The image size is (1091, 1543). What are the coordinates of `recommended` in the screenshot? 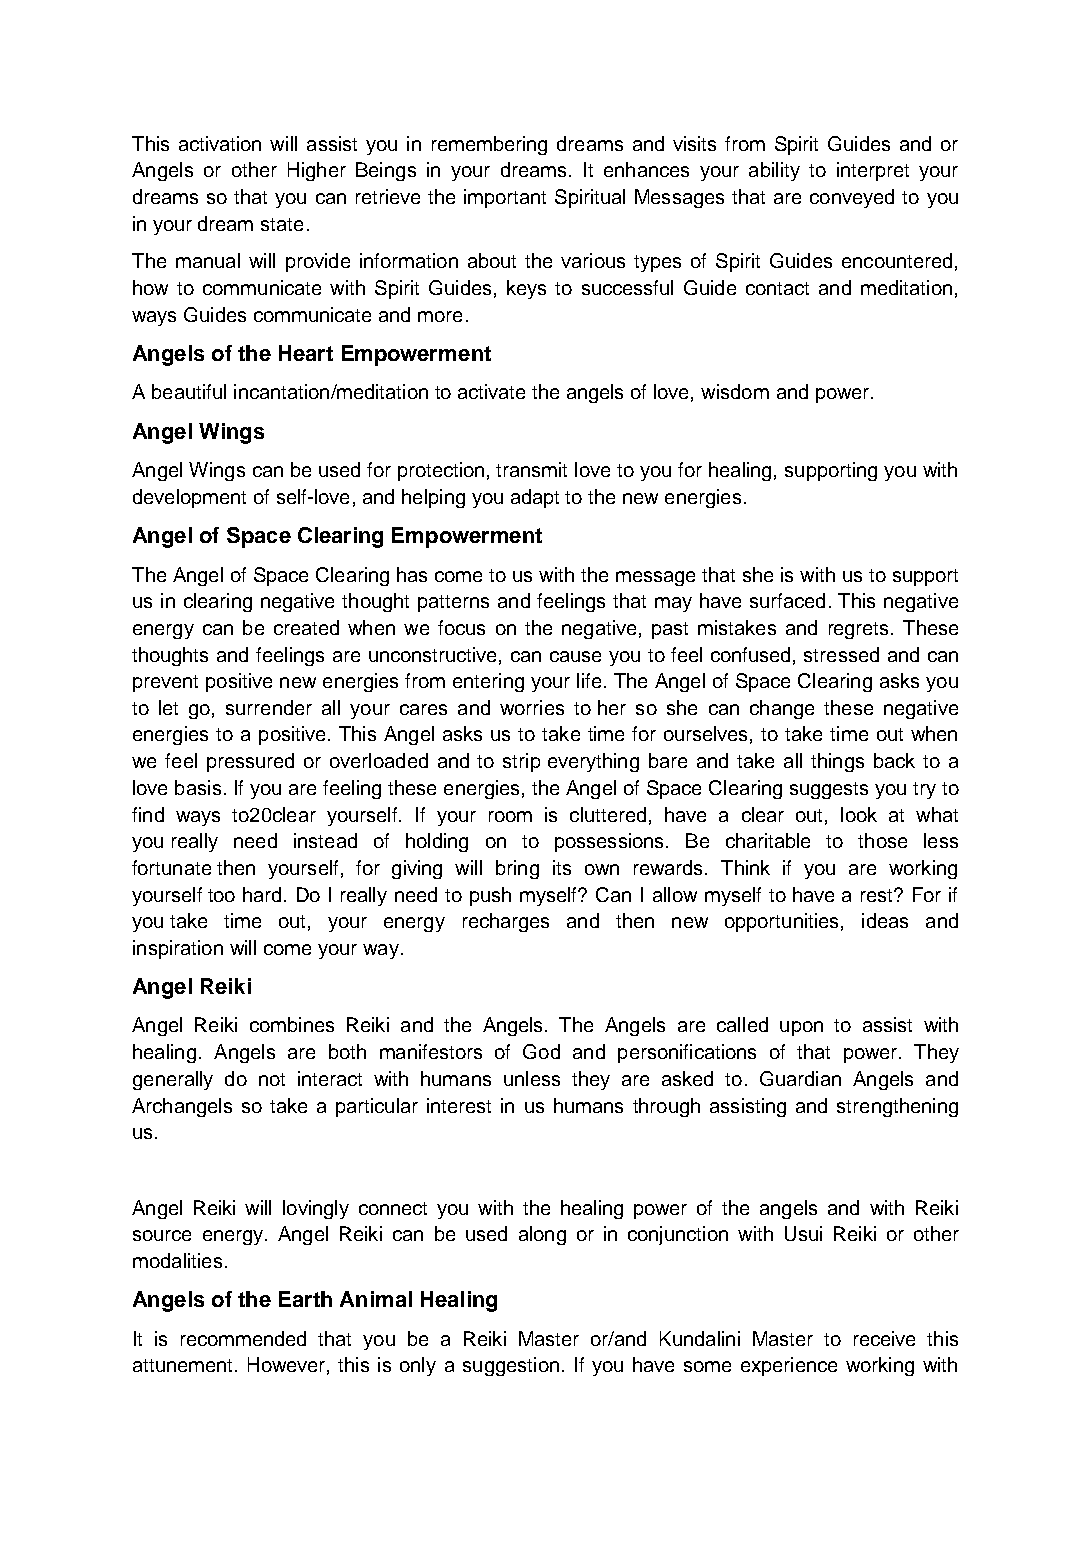 It's located at (243, 1338).
